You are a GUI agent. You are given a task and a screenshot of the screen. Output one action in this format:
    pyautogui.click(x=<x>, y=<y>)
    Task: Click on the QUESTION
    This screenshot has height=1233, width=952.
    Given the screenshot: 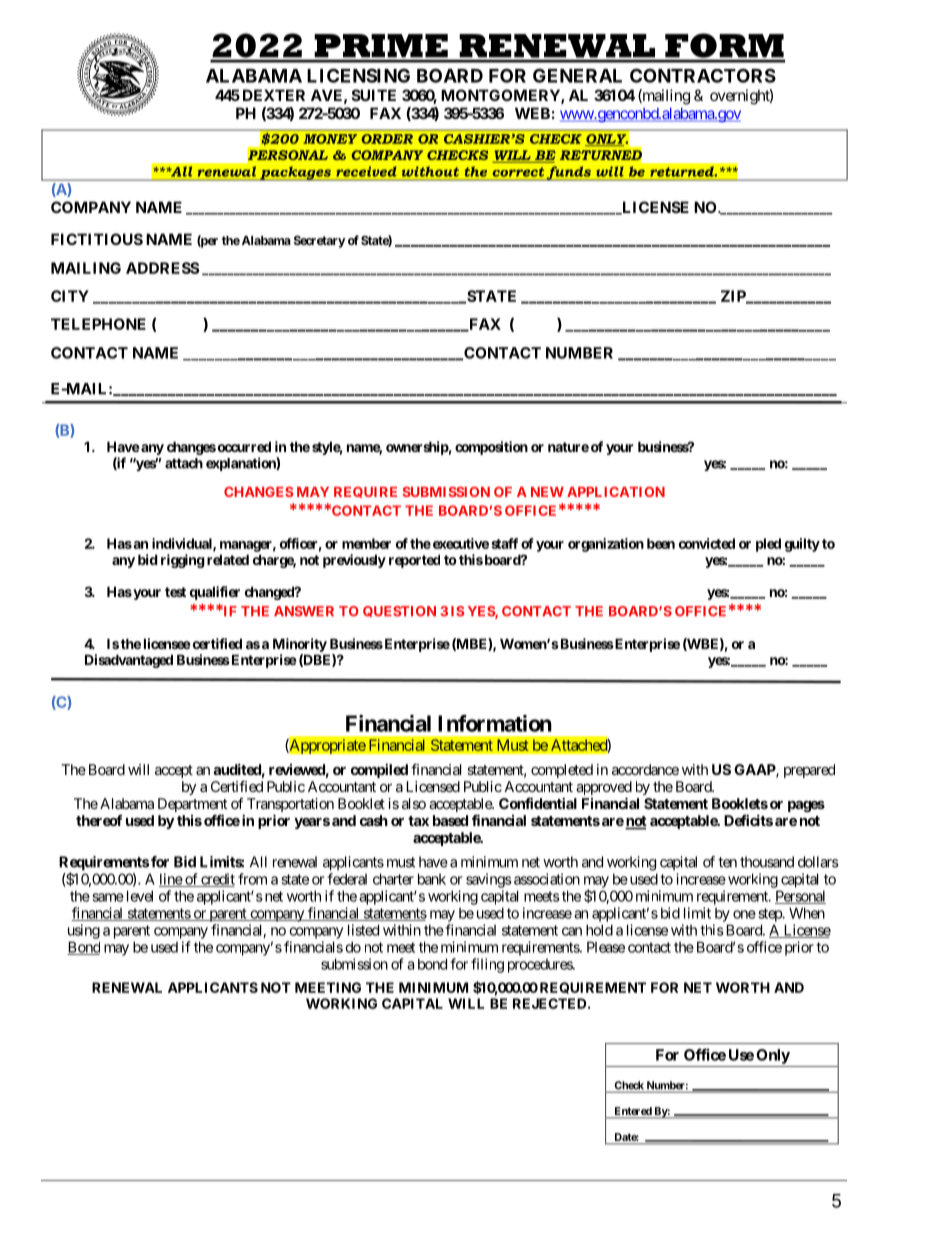 What is the action you would take?
    pyautogui.click(x=399, y=611)
